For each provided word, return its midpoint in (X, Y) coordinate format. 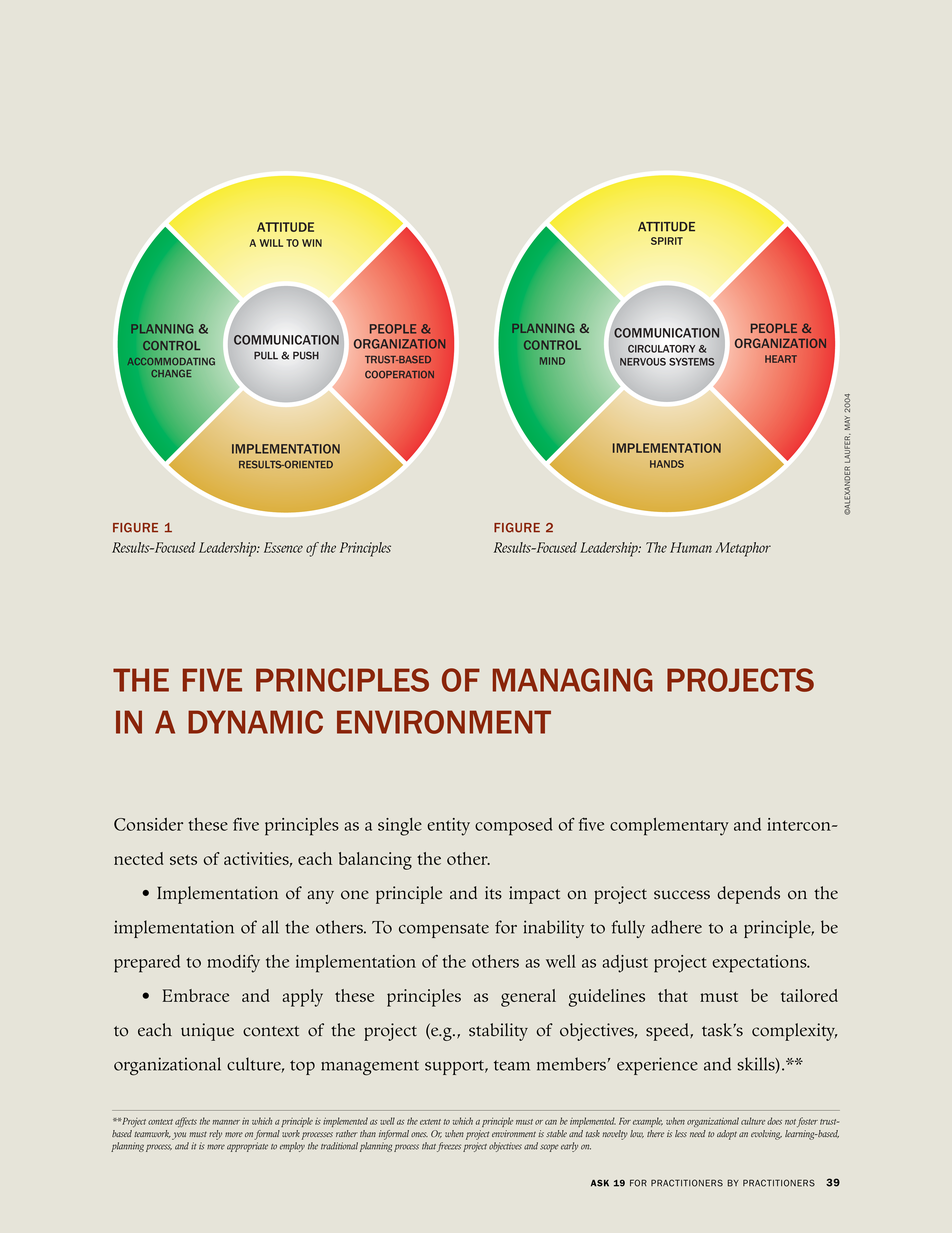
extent (430, 1122)
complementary (669, 827)
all (270, 927)
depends (748, 895)
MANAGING (573, 680)
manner (226, 1122)
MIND (552, 361)
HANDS (667, 464)
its (493, 893)
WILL (271, 243)
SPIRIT (667, 241)
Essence (283, 547)
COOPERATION (399, 374)
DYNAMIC (255, 722)
